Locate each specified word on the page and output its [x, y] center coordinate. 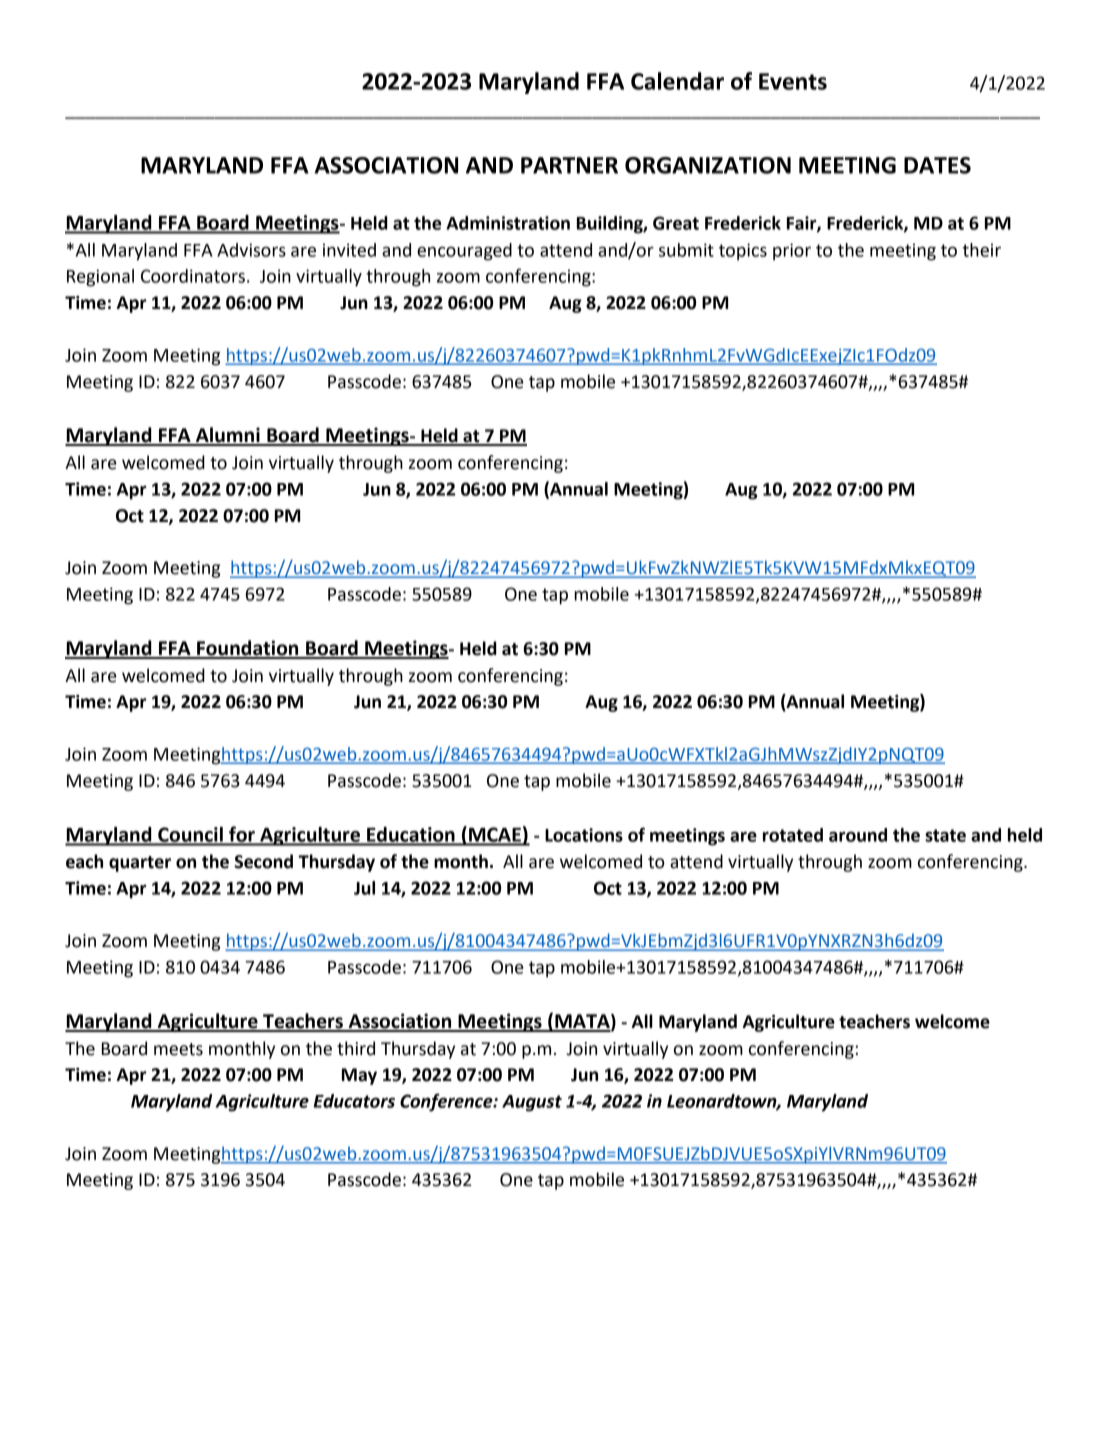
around [858, 835]
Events [793, 81]
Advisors [251, 250]
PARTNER [569, 165]
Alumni [227, 436]
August [532, 1103]
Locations [584, 835]
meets [178, 1049]
